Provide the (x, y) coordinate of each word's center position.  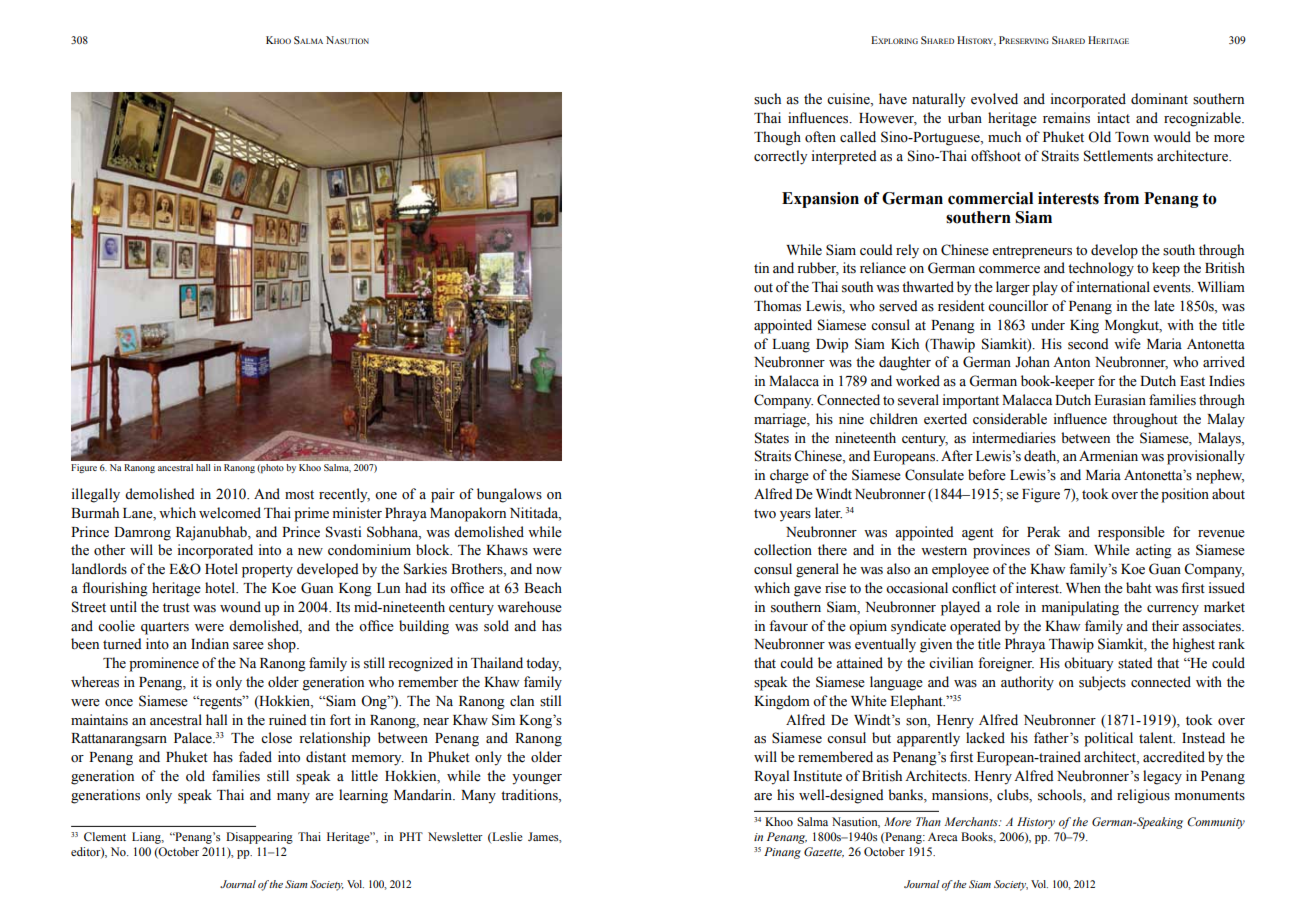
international (1113, 287)
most (299, 495)
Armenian (1108, 456)
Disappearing (259, 838)
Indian (210, 643)
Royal (771, 777)
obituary (1088, 664)
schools (1061, 796)
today (543, 664)
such (767, 99)
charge (789, 476)
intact (1113, 117)
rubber (818, 269)
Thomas (777, 306)
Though (777, 138)
